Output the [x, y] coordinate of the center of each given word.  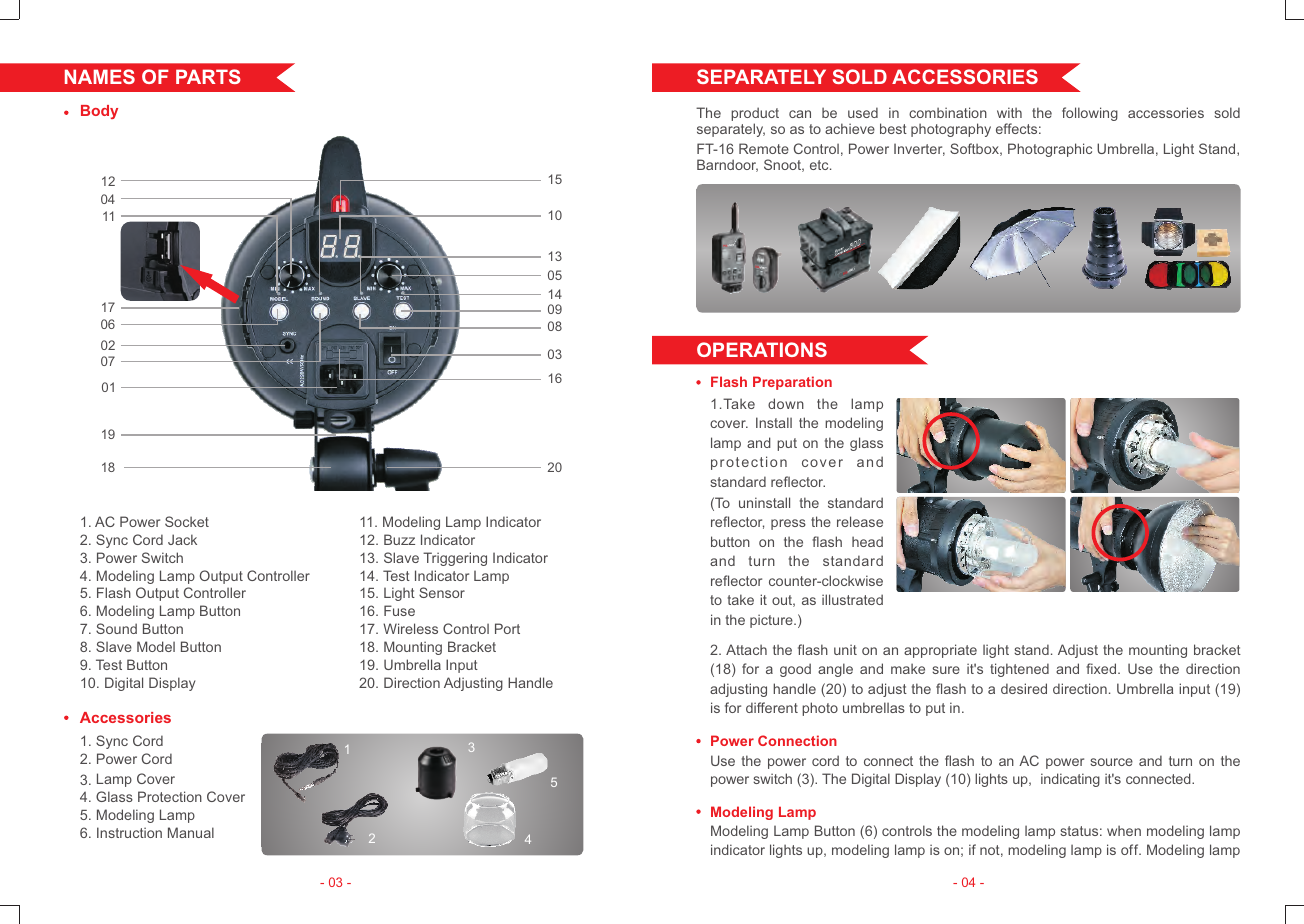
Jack [182, 539]
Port [507, 628]
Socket [187, 521]
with [1009, 112]
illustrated [852, 599]
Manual [191, 832]
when [1124, 830]
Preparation [792, 383]
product [755, 115]
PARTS [208, 76]
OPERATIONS [762, 349]
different [772, 707]
